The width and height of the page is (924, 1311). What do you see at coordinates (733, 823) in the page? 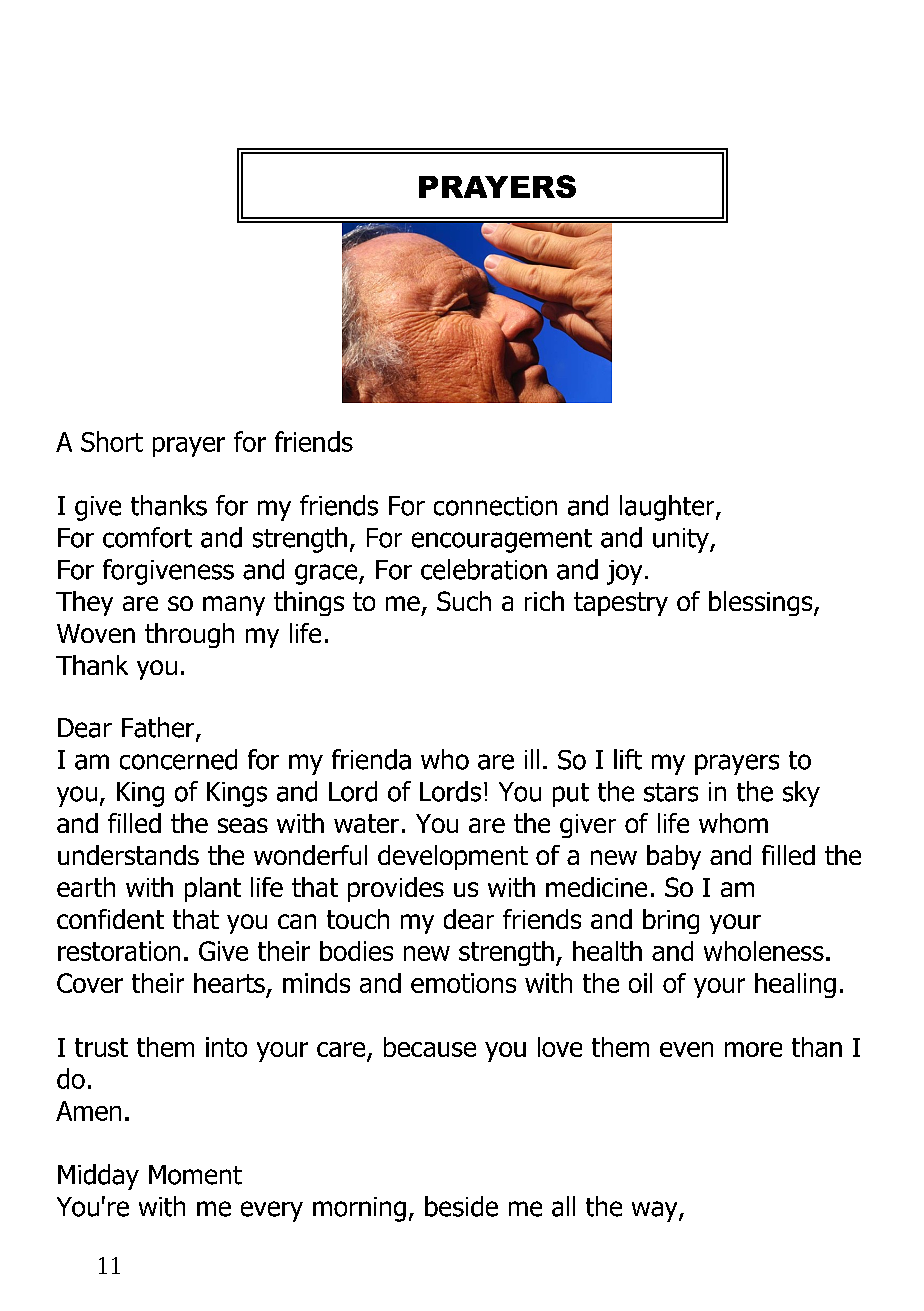
I see `whom` at bounding box center [733, 823].
